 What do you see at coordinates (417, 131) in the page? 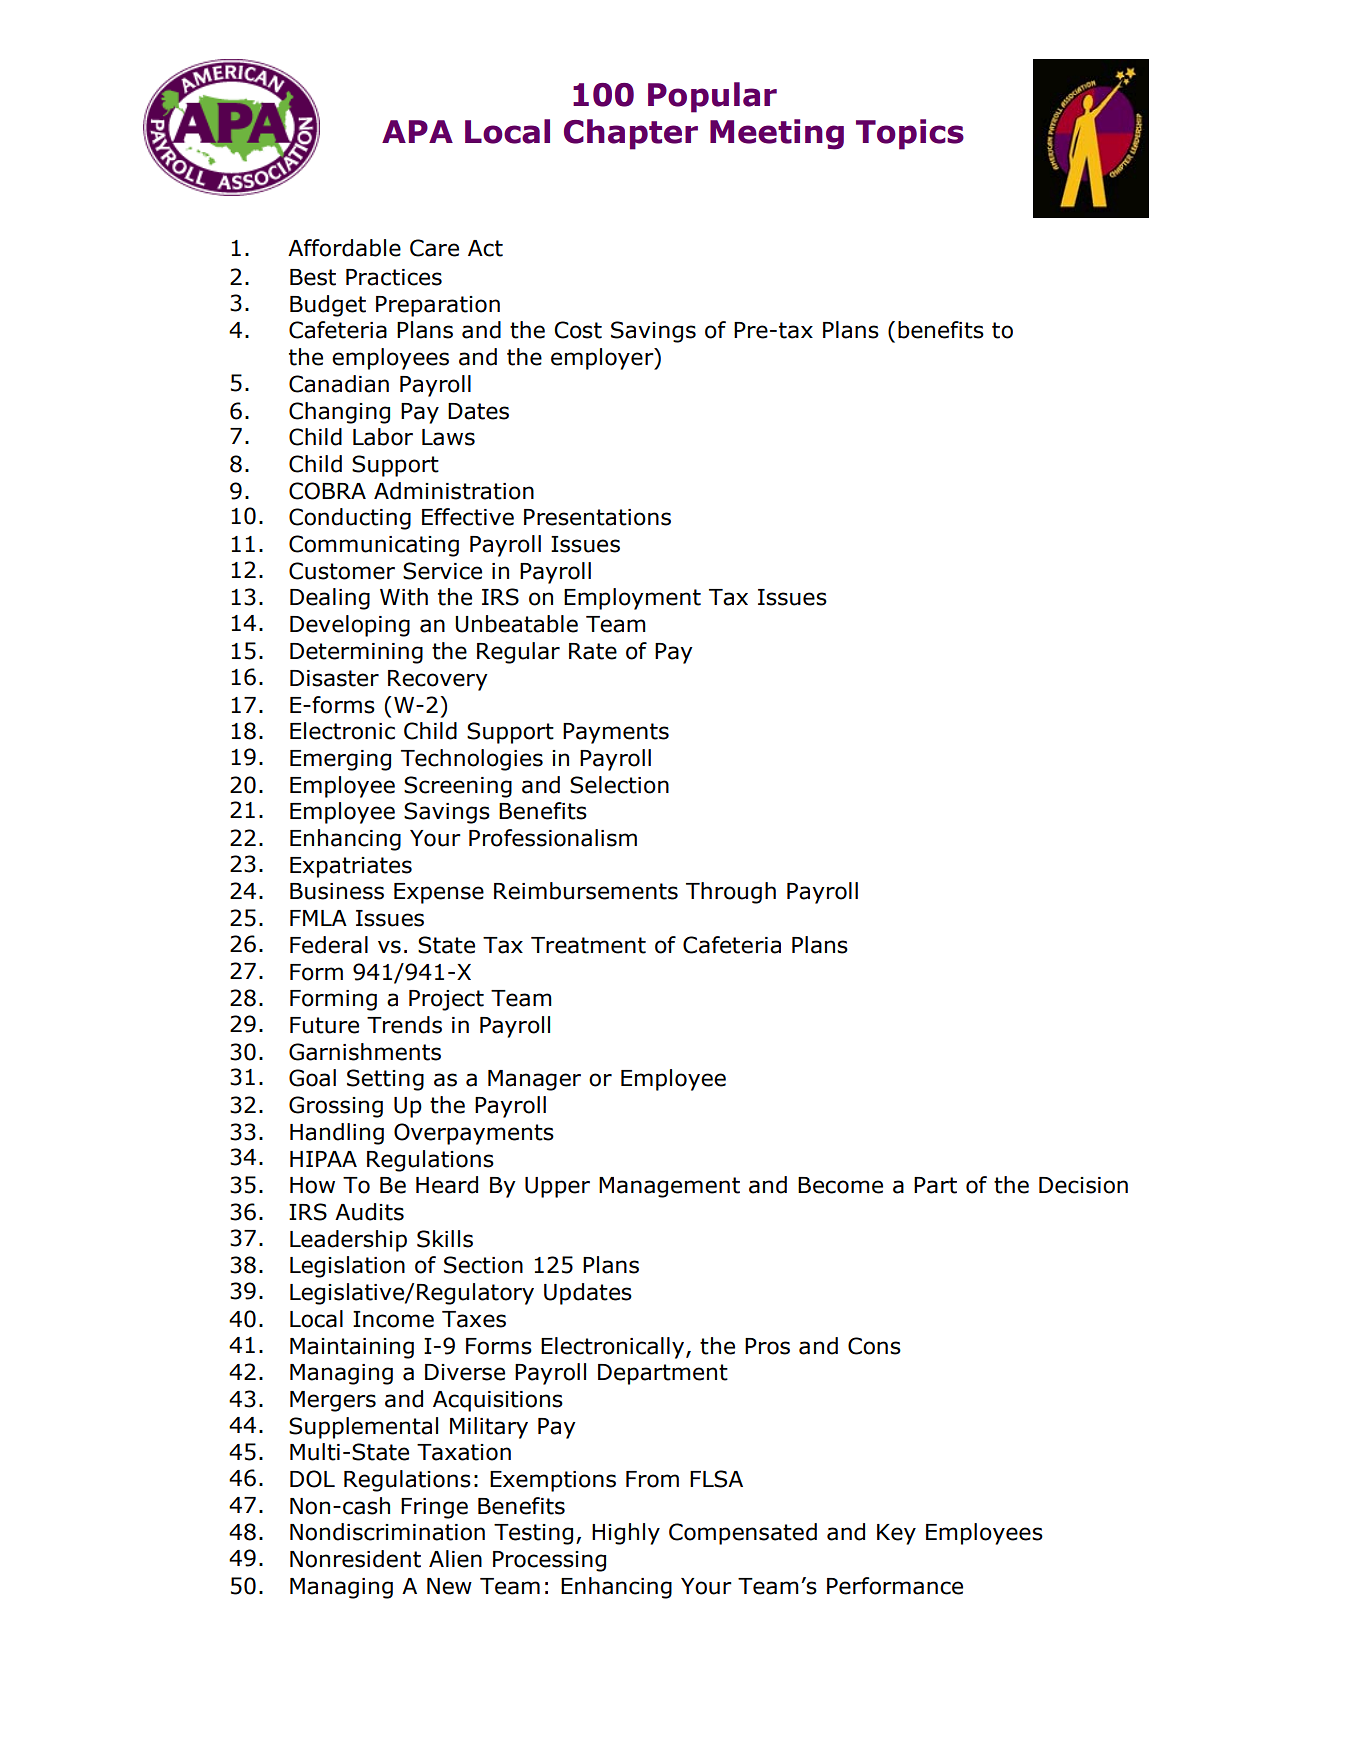
I see `APA` at bounding box center [417, 131].
